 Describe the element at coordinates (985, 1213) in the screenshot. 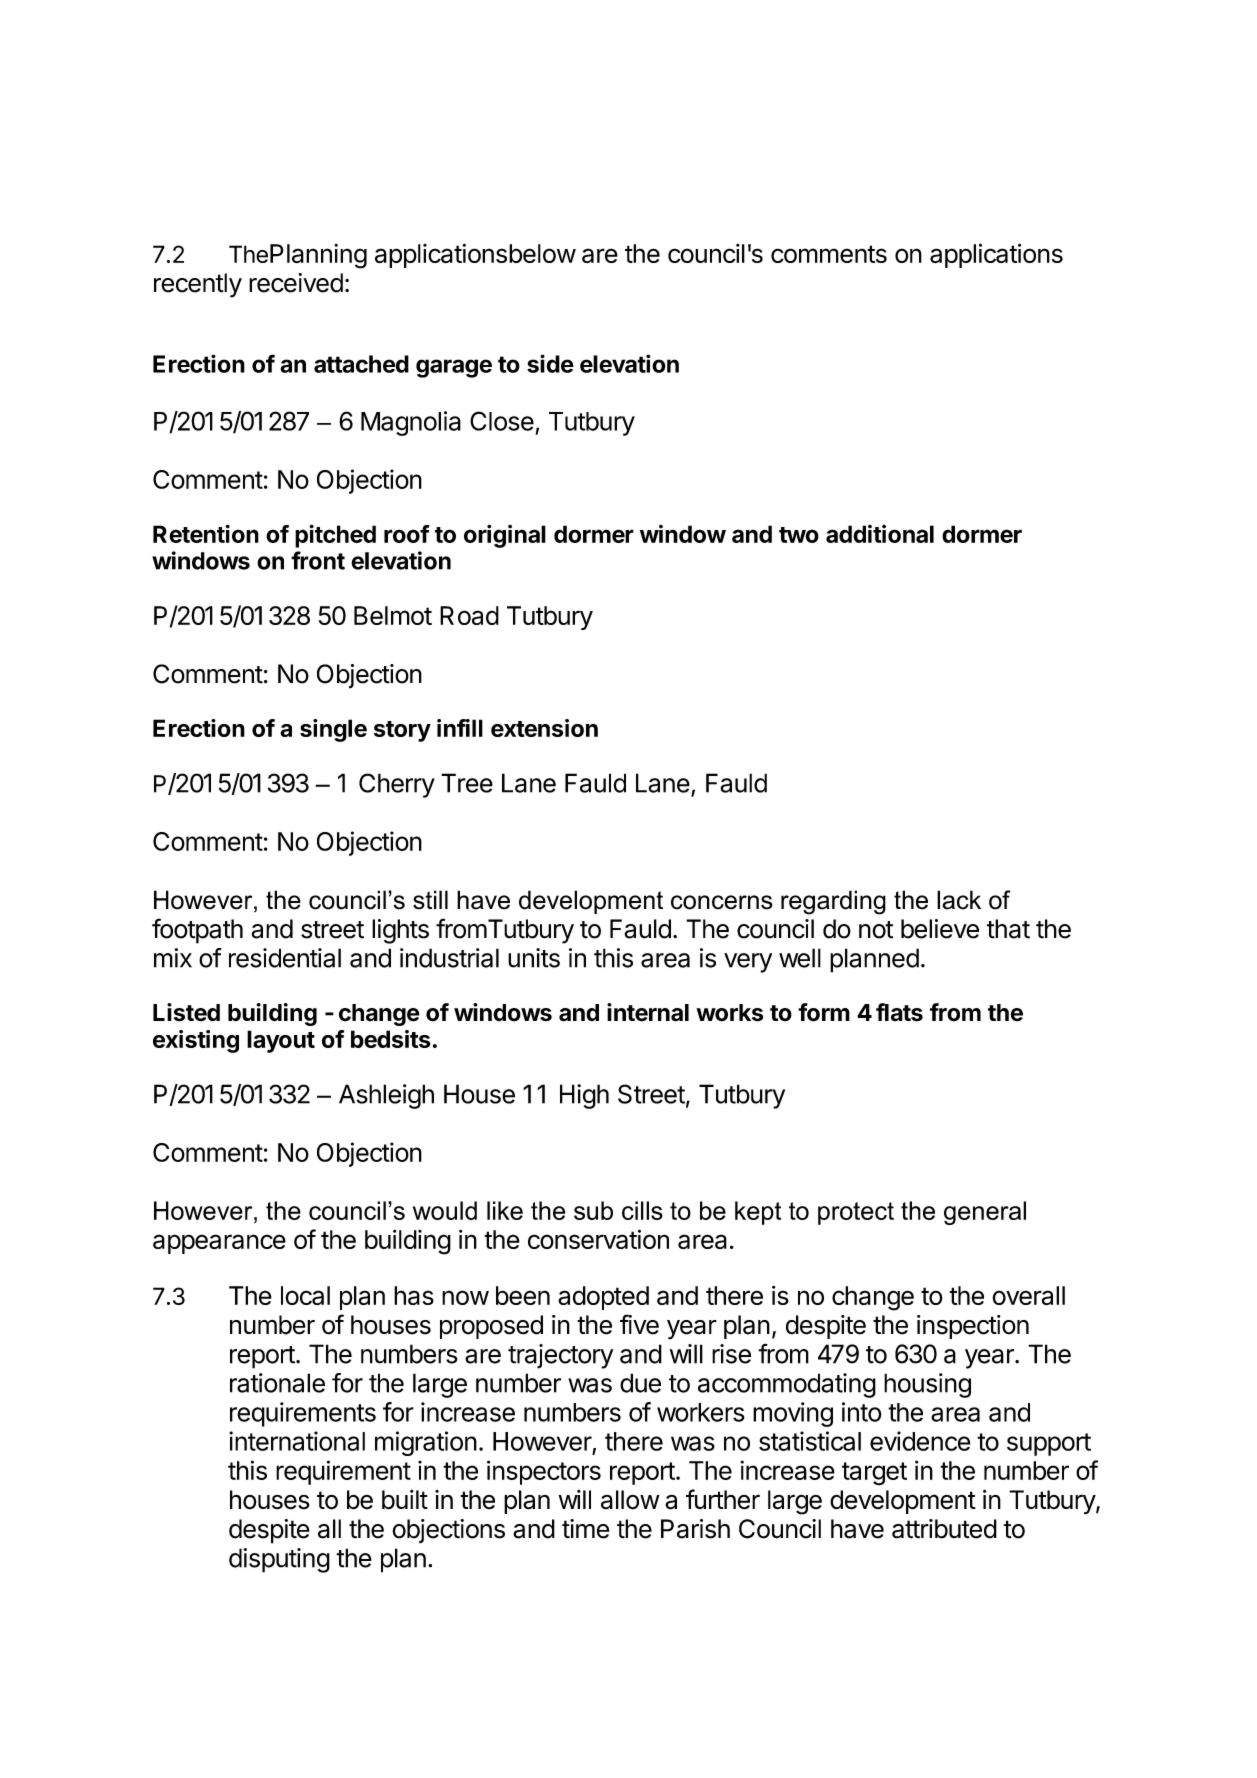

I see `general` at that location.
